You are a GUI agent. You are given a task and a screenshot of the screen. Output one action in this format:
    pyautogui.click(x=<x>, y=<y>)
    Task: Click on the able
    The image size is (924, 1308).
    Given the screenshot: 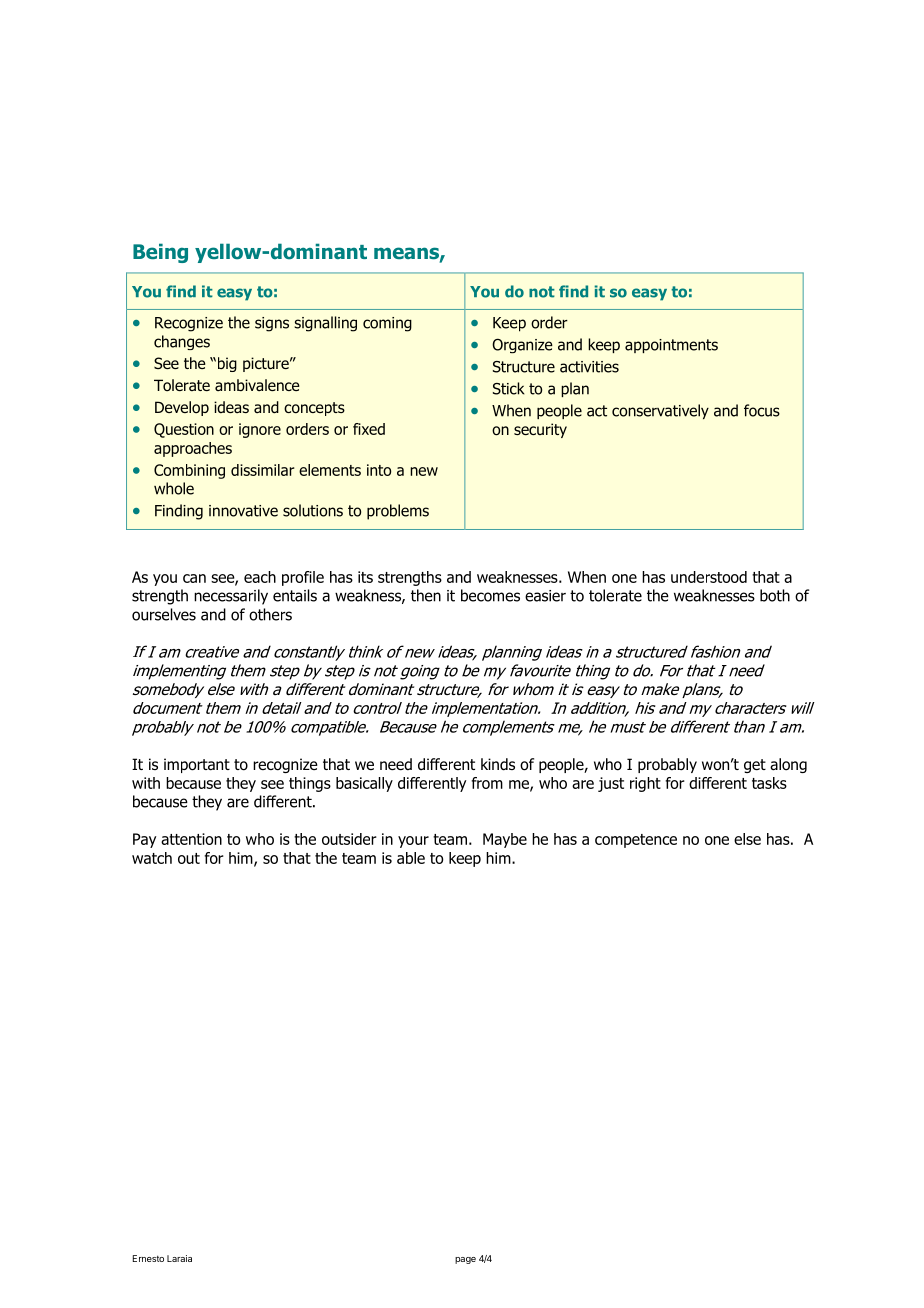 What is the action you would take?
    pyautogui.click(x=411, y=858)
